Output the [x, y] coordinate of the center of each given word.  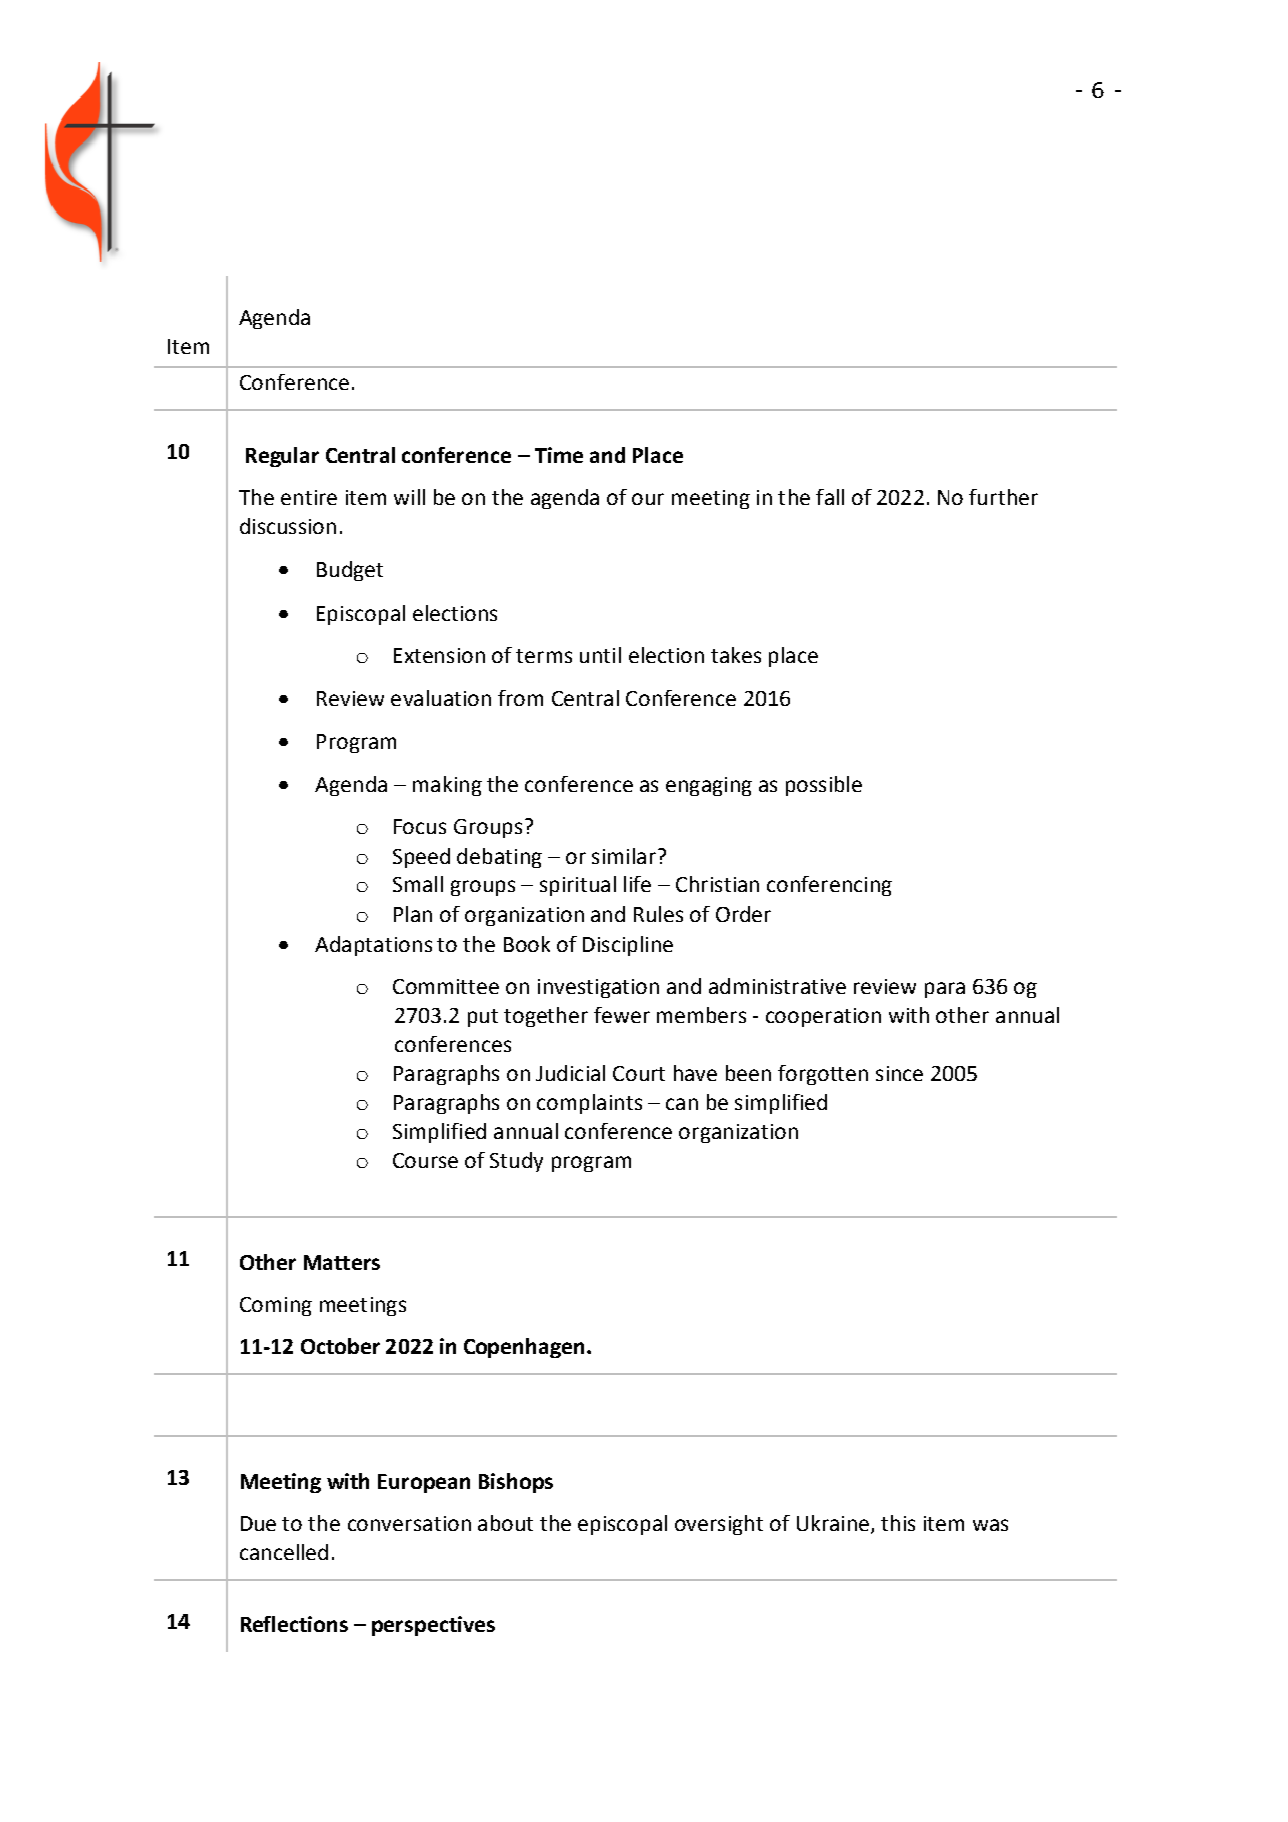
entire [309, 497]
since [899, 1073]
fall [830, 497]
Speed [421, 858]
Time [559, 455]
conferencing [829, 886]
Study [516, 1162]
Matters [342, 1262]
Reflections [294, 1624]
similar [624, 856]
